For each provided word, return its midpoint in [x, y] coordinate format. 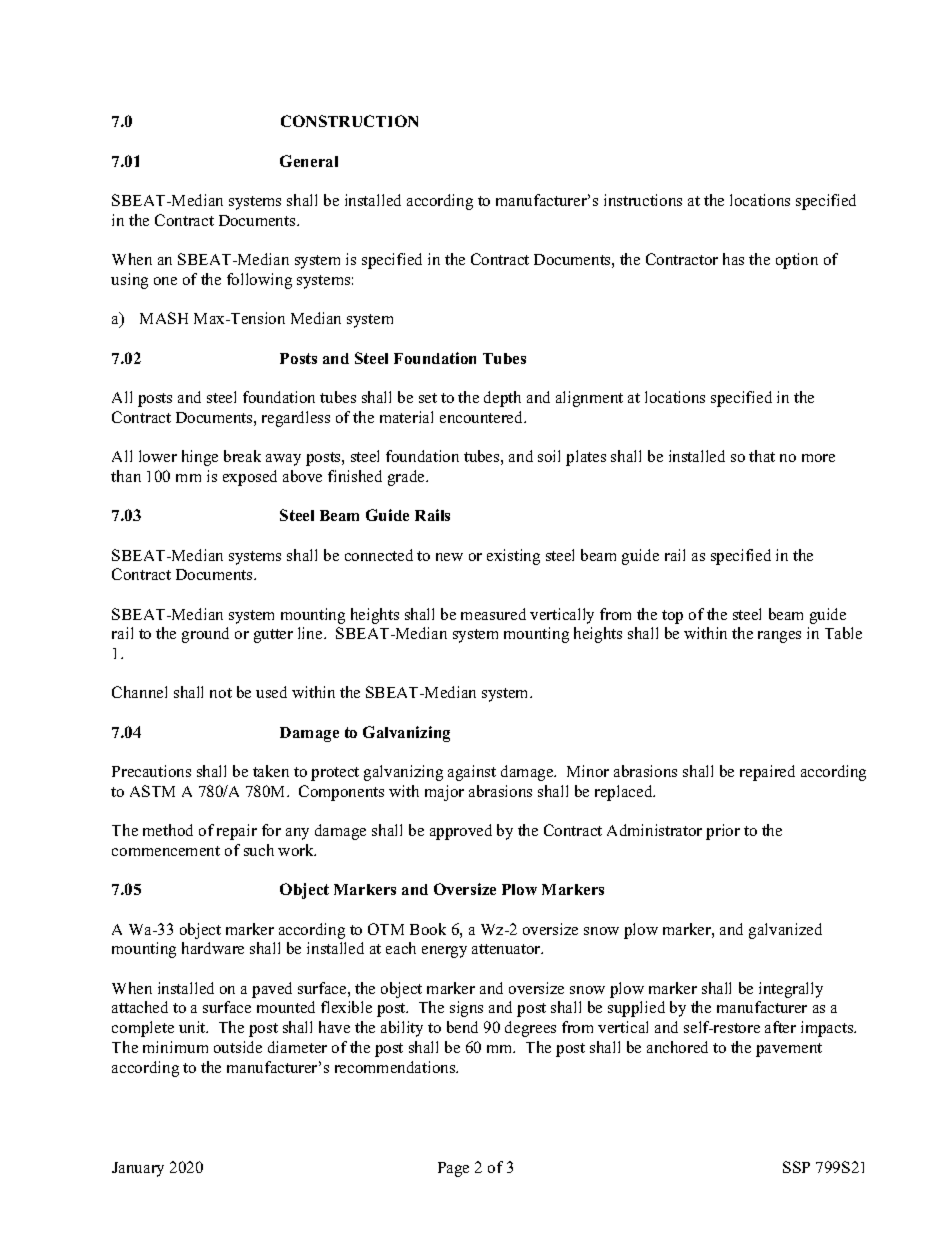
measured [493, 614]
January [138, 1169]
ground [205, 635]
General [309, 161]
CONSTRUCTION [349, 121]
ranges [779, 637]
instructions [643, 200]
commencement [166, 851]
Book [428, 929]
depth [502, 399]
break [242, 456]
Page [453, 1169]
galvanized [785, 931]
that [762, 456]
